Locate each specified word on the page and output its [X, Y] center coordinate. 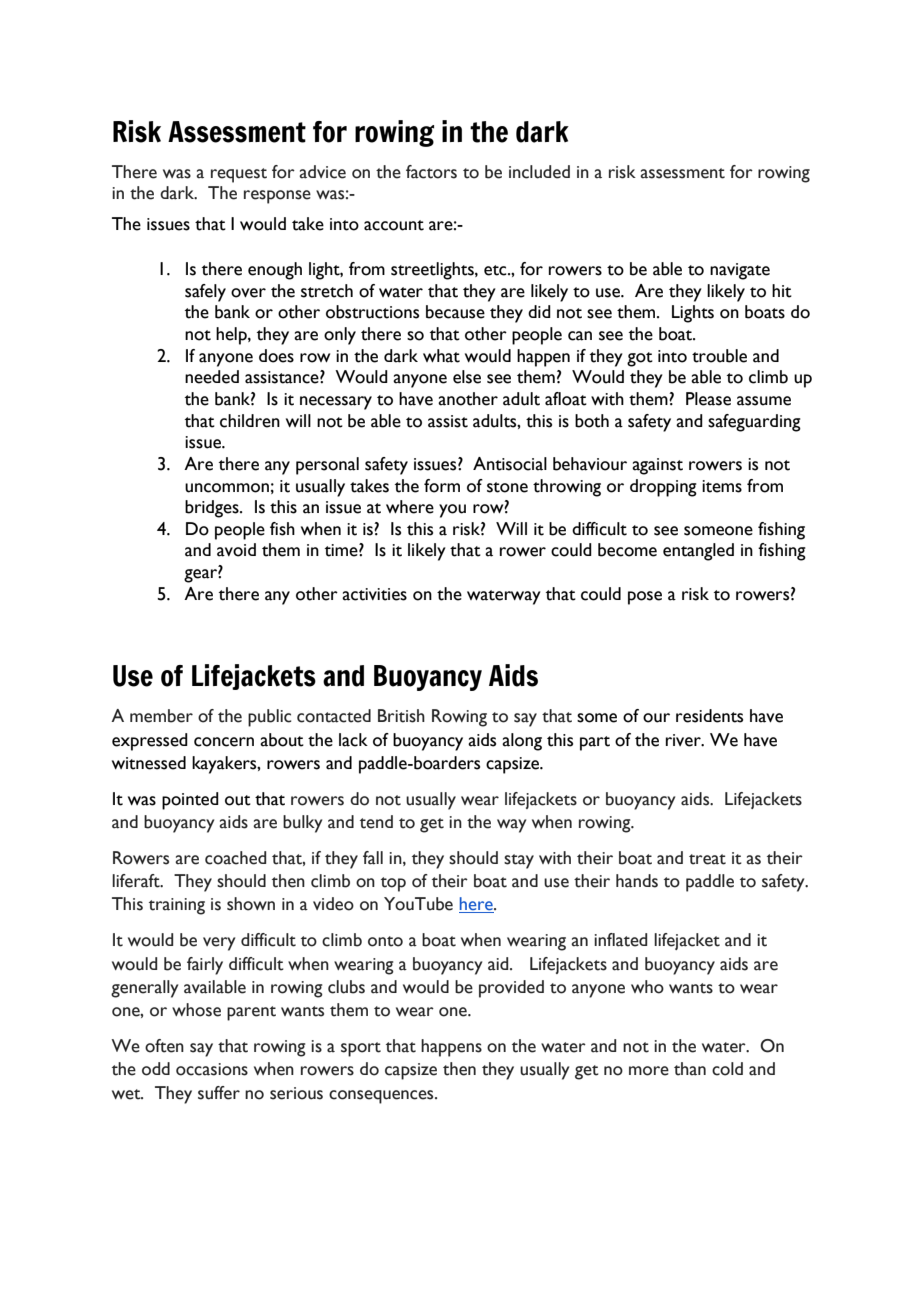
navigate [740, 271]
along [522, 742]
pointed [190, 801]
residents [709, 716]
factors [431, 172]
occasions [212, 1069]
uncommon [227, 488]
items [722, 486]
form [442, 486]
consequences [382, 1097]
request [239, 175]
